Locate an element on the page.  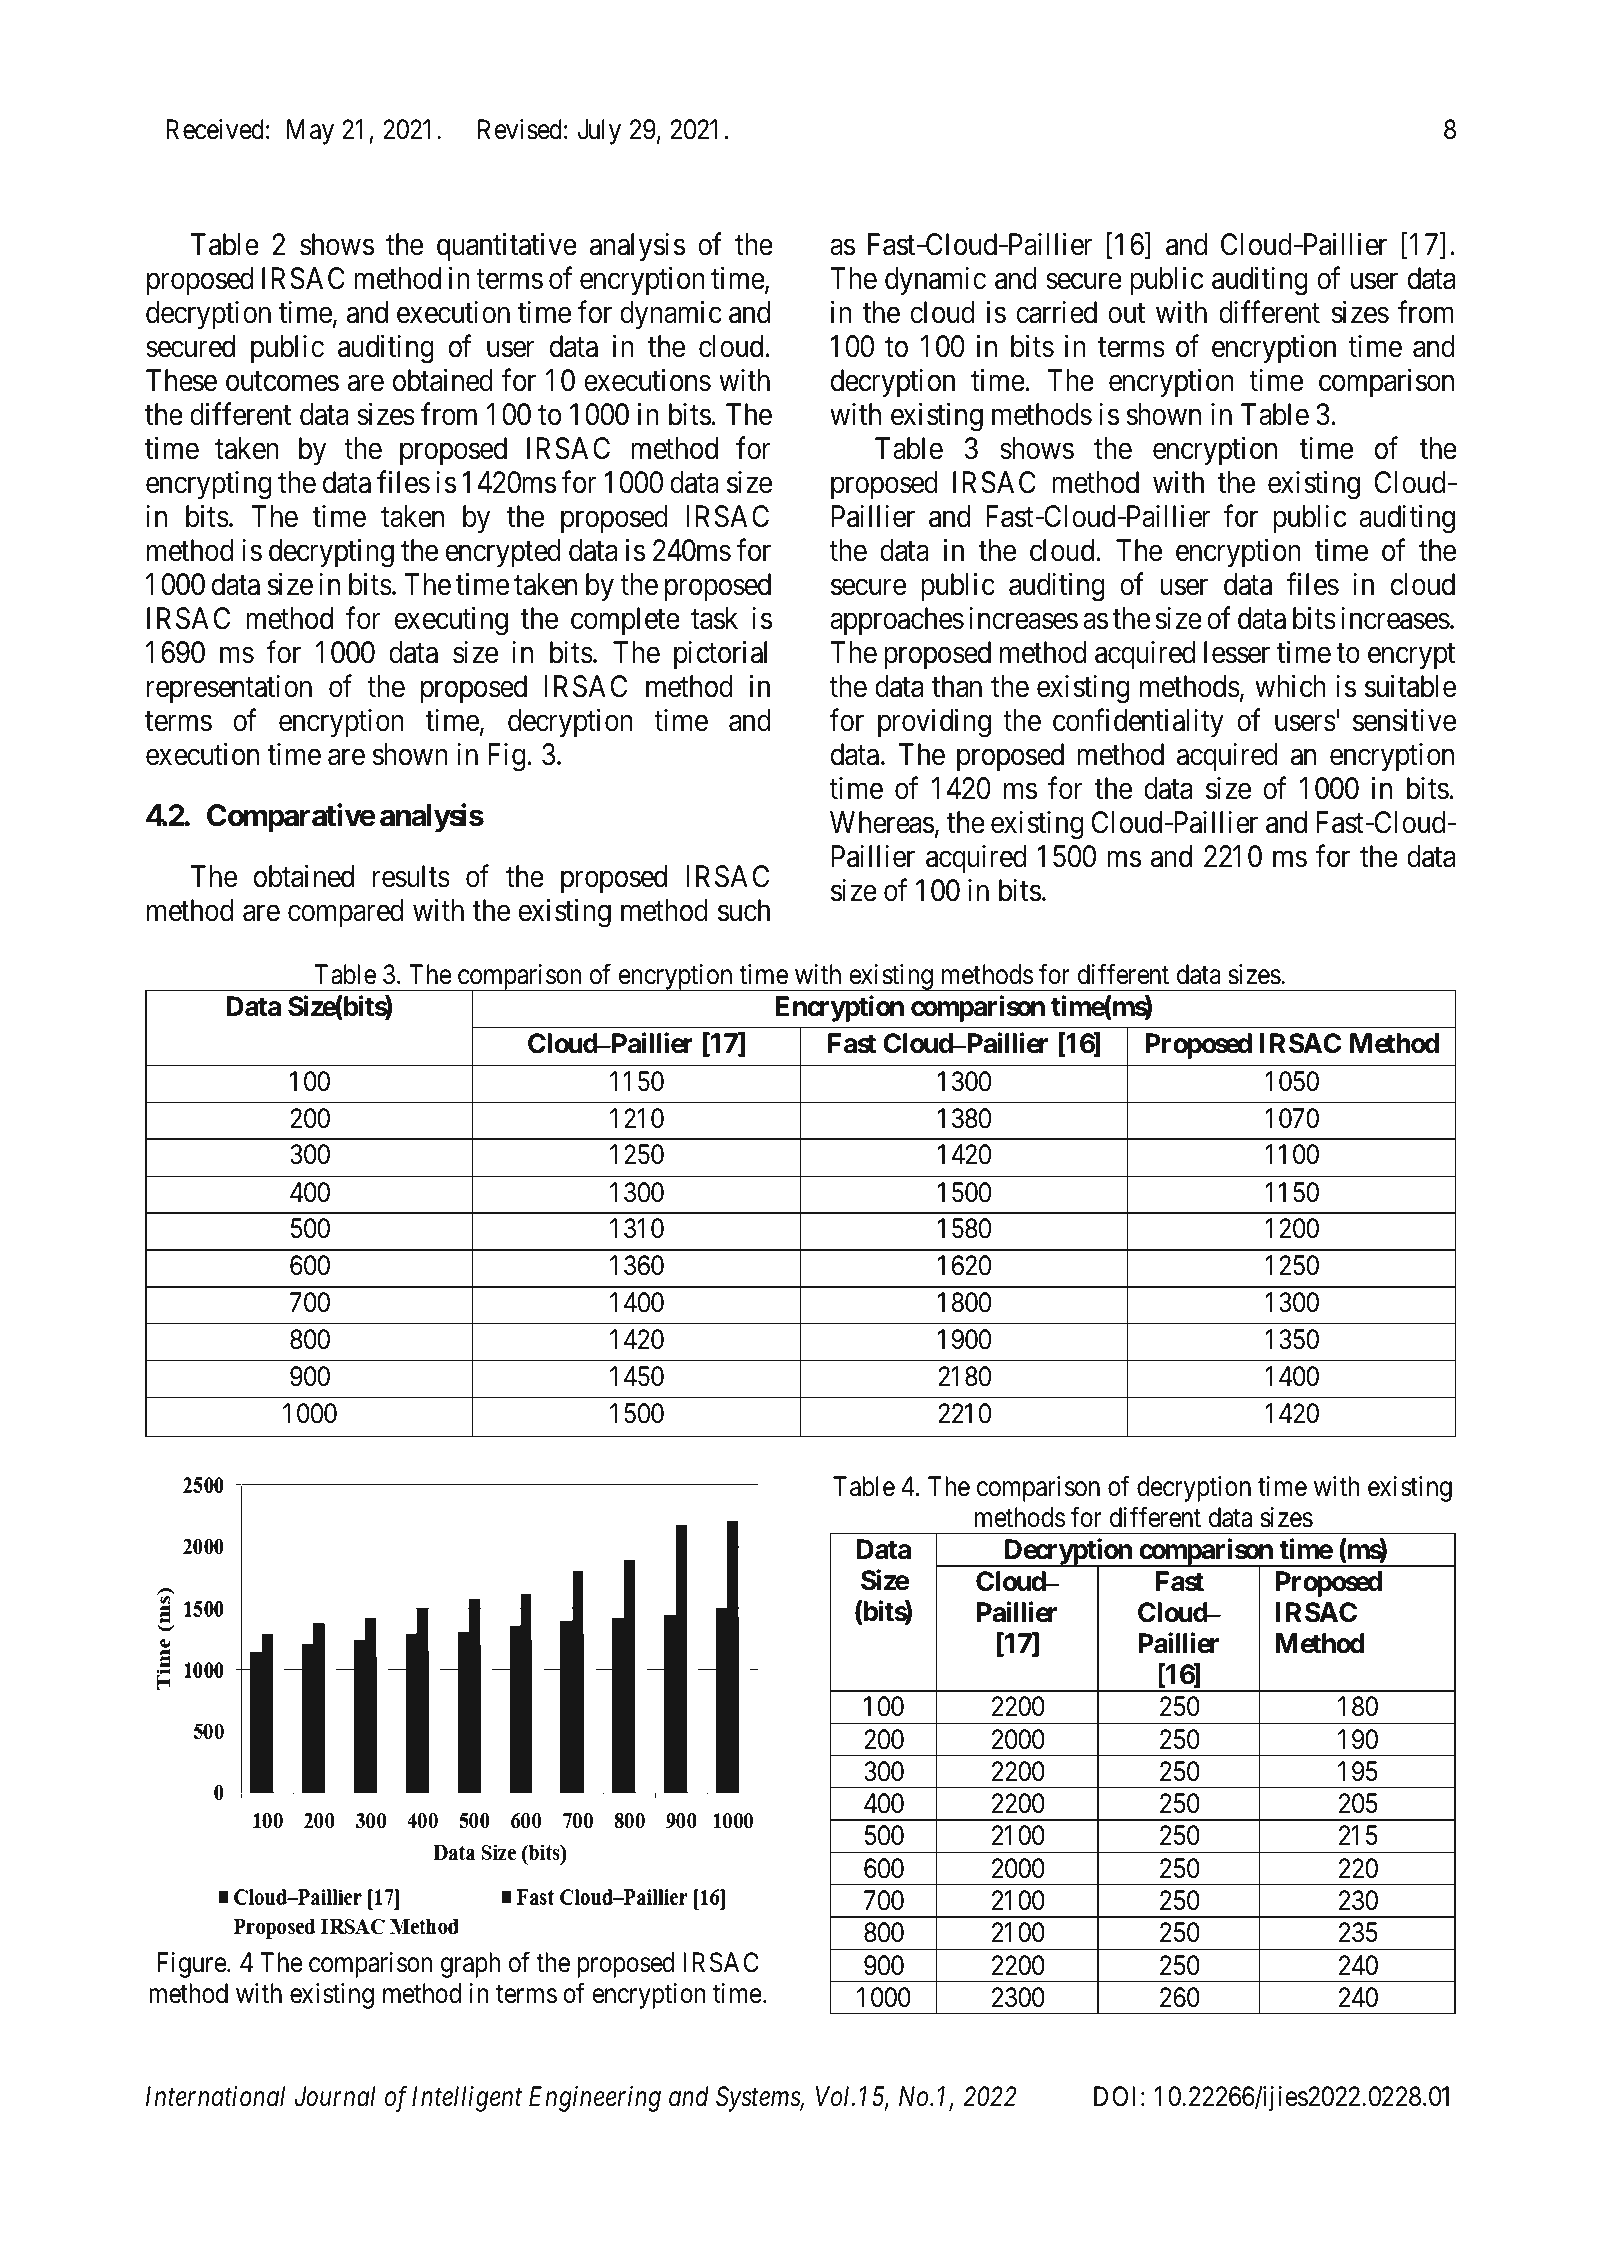
such is located at coordinates (744, 910).
